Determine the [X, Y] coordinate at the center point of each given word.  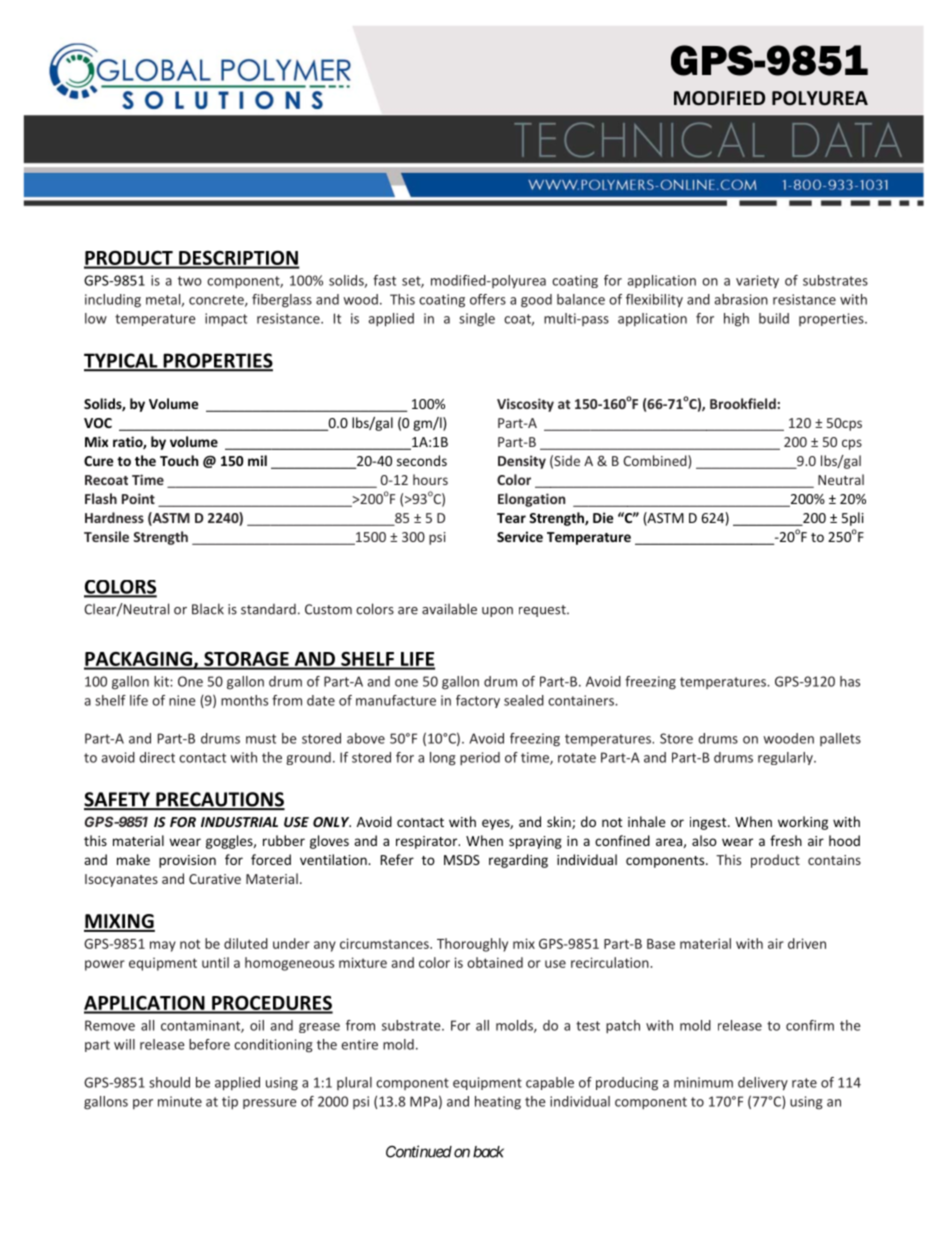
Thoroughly [472, 945]
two [190, 281]
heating [498, 1103]
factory [478, 701]
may [163, 946]
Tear [511, 518]
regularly [786, 758]
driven [807, 943]
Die [603, 517]
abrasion [741, 299]
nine [182, 700]
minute [180, 1101]
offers [488, 299]
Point [138, 498]
